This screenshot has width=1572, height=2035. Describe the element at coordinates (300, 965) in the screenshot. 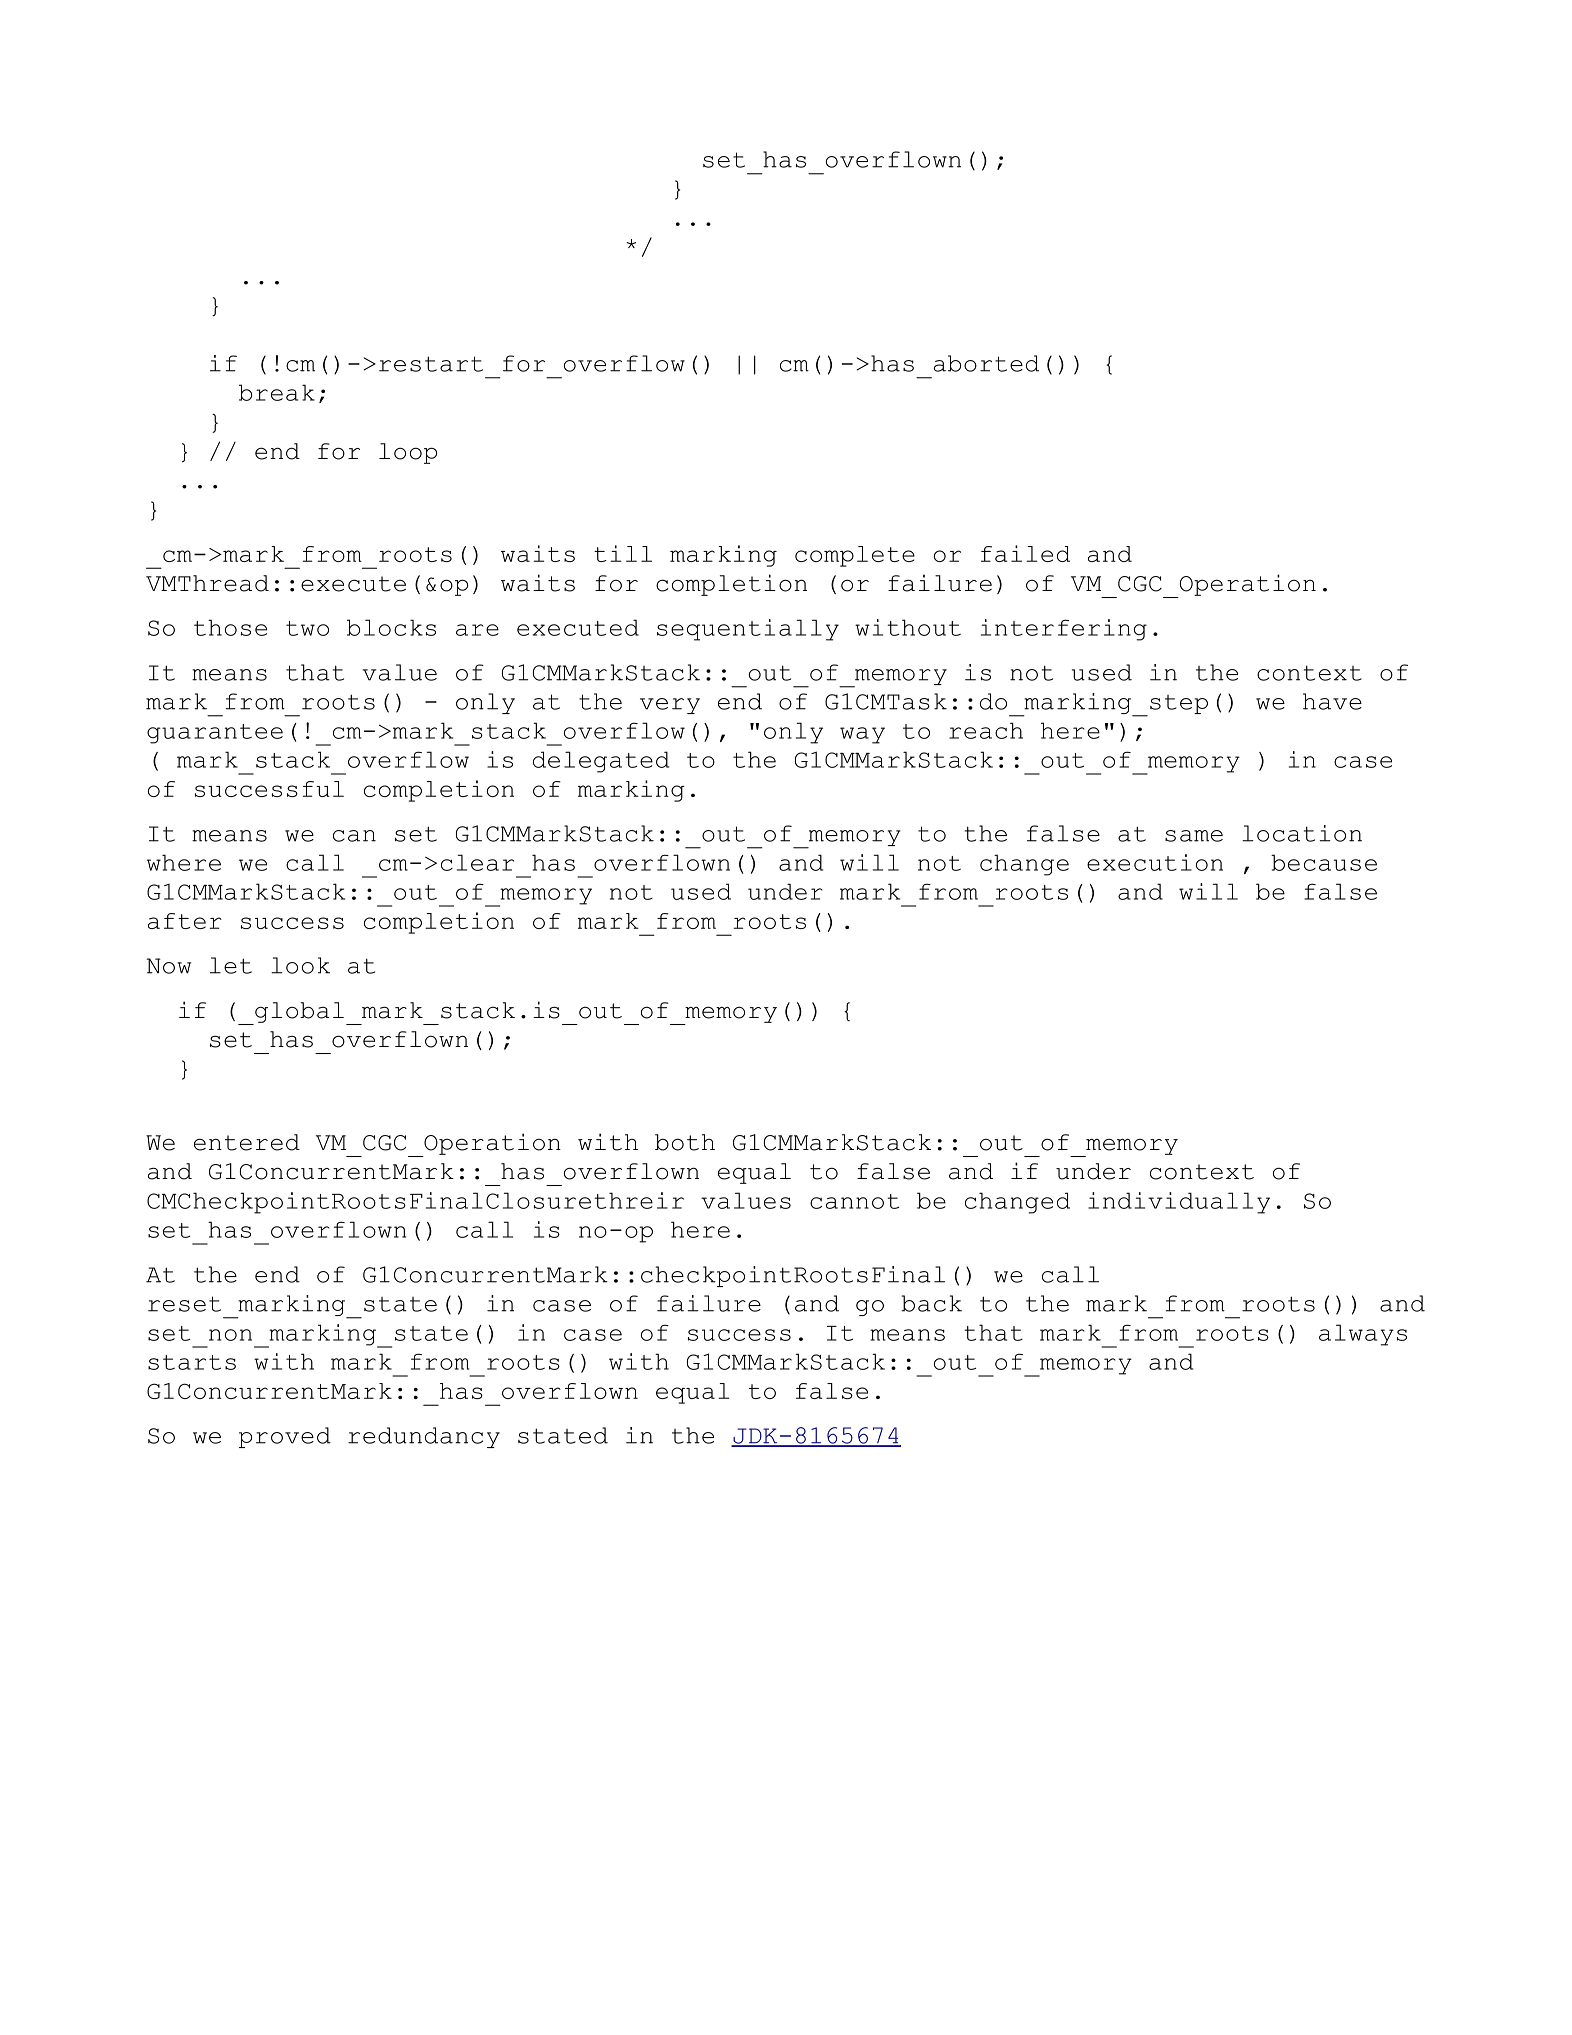

I see `look` at that location.
